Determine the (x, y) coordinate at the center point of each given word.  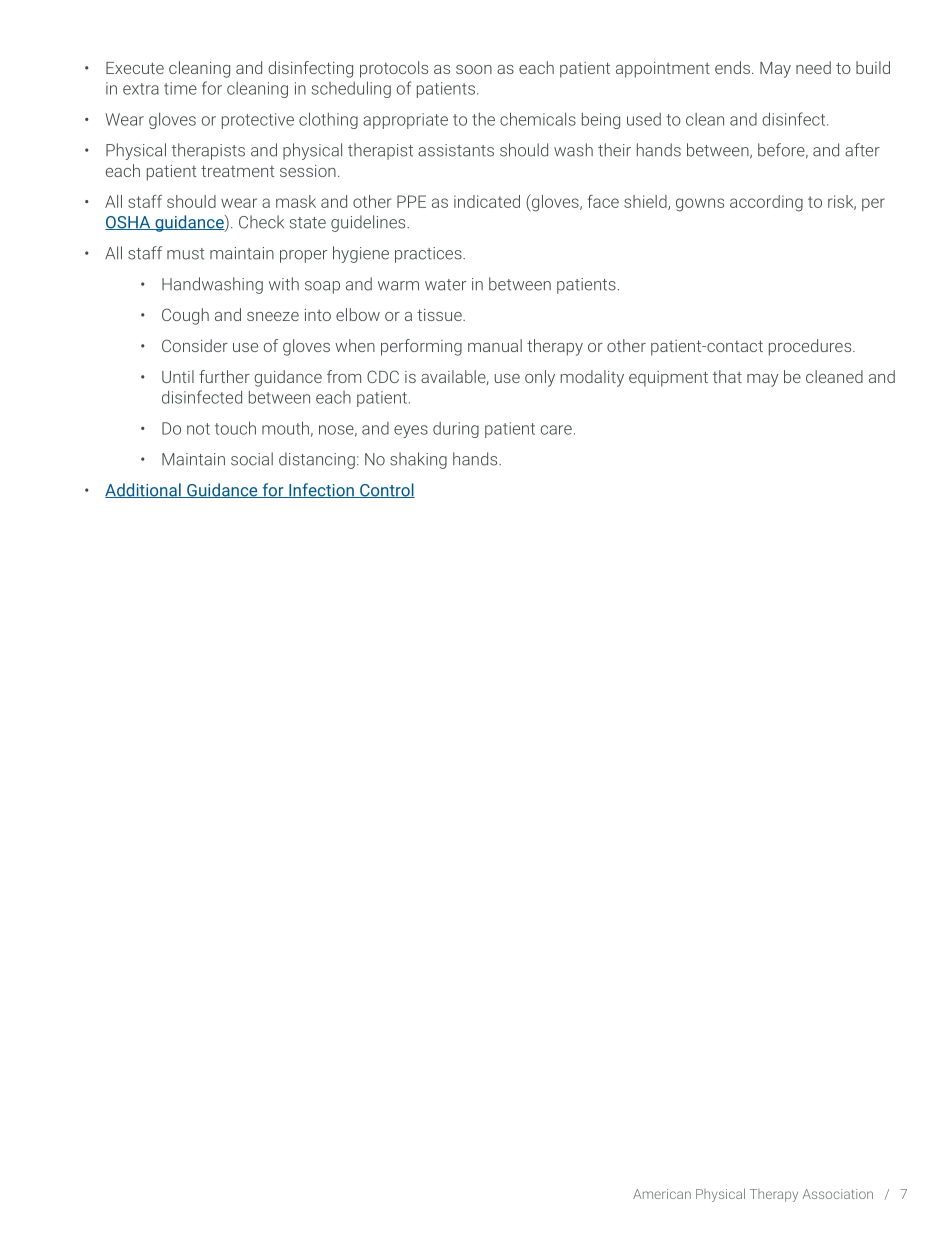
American (662, 1194)
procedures (811, 347)
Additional (144, 490)
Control (386, 490)
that (727, 376)
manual (495, 345)
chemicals (538, 119)
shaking (418, 460)
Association (837, 1194)
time (180, 88)
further (224, 376)
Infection (321, 490)
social (252, 459)
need (813, 67)
